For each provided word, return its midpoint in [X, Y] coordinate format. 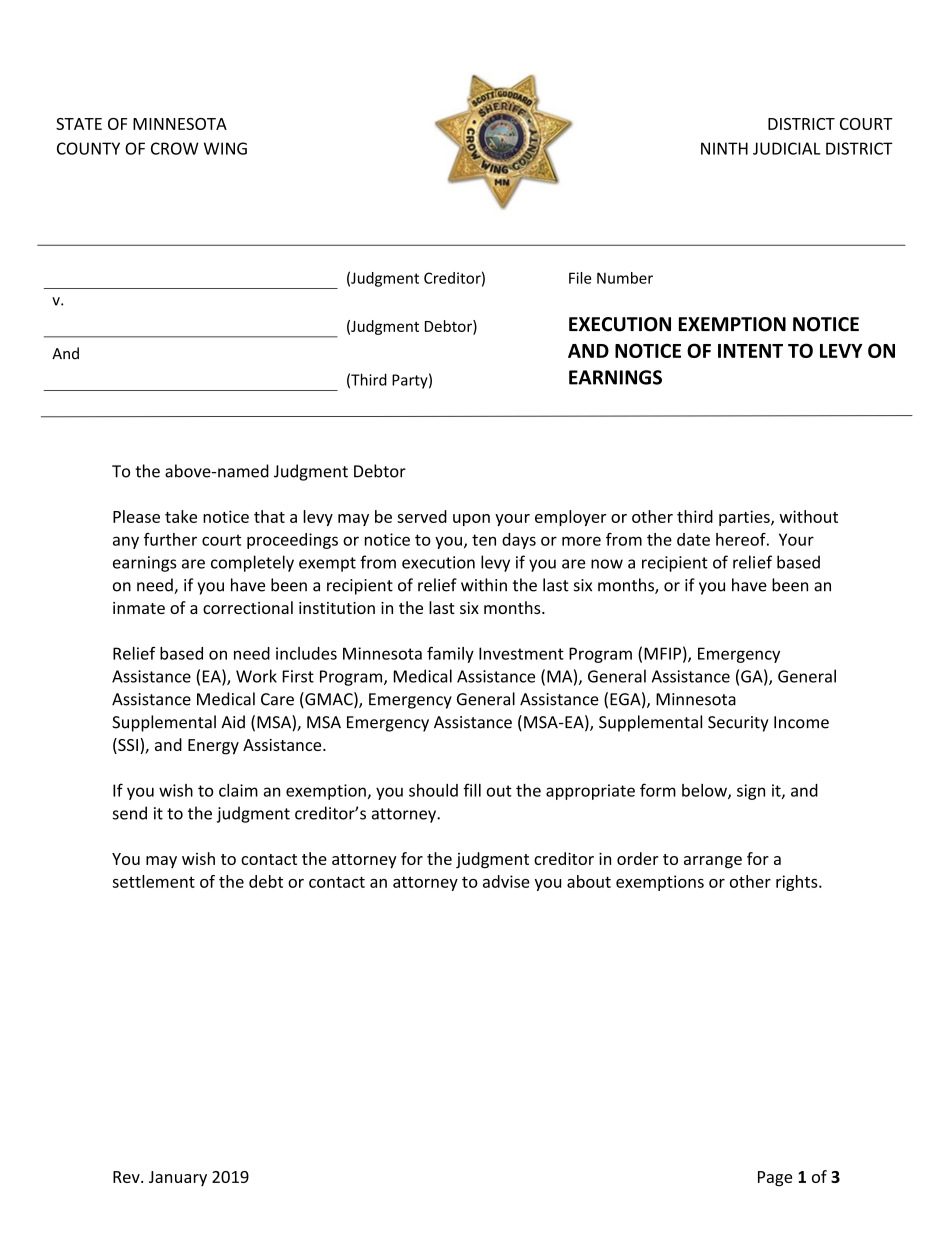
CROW [175, 148]
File [580, 278]
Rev [127, 1177]
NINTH [724, 148]
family [450, 654]
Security [738, 724]
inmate [139, 608]
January [178, 1178]
